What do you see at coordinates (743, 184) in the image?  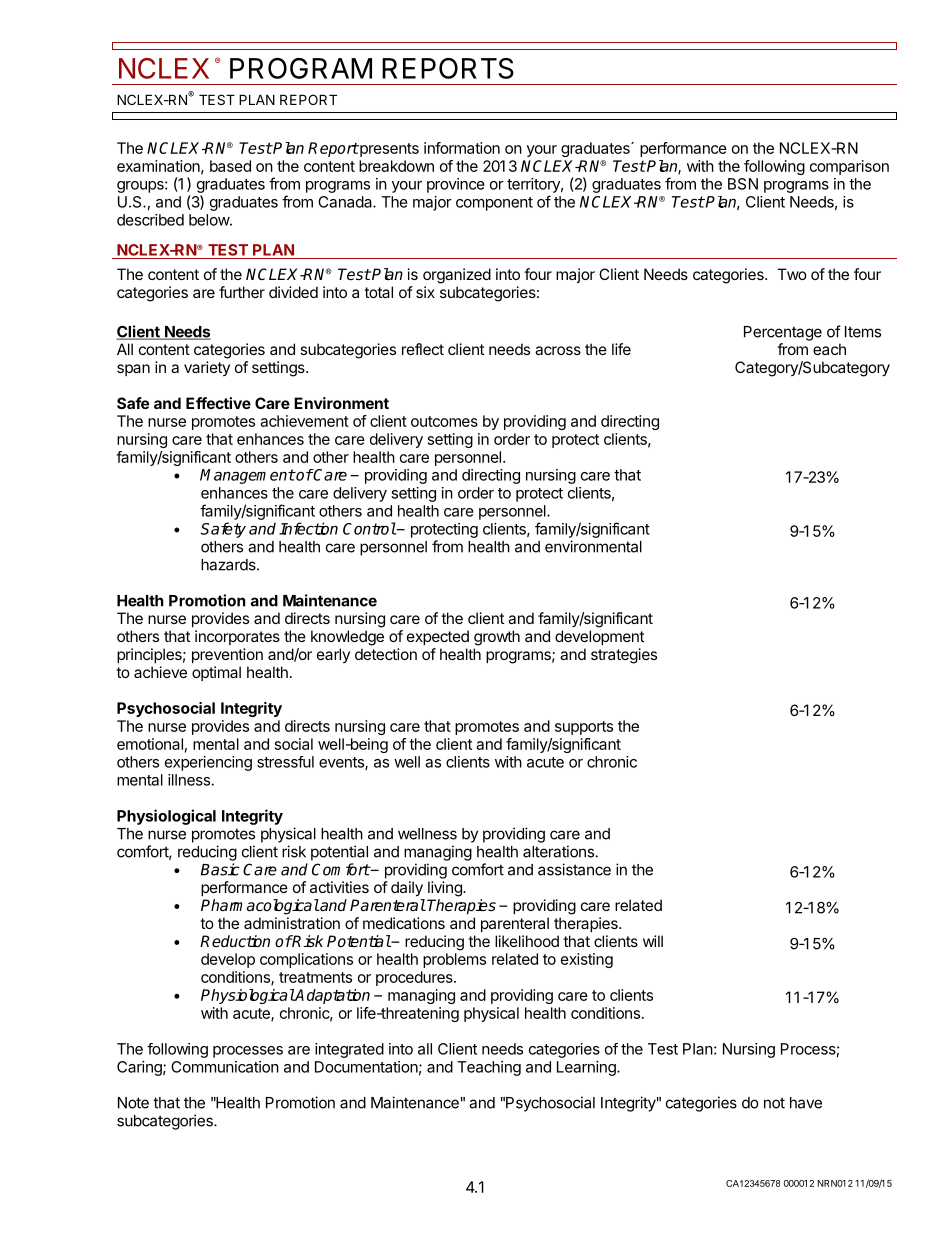 I see `BSN` at bounding box center [743, 184].
